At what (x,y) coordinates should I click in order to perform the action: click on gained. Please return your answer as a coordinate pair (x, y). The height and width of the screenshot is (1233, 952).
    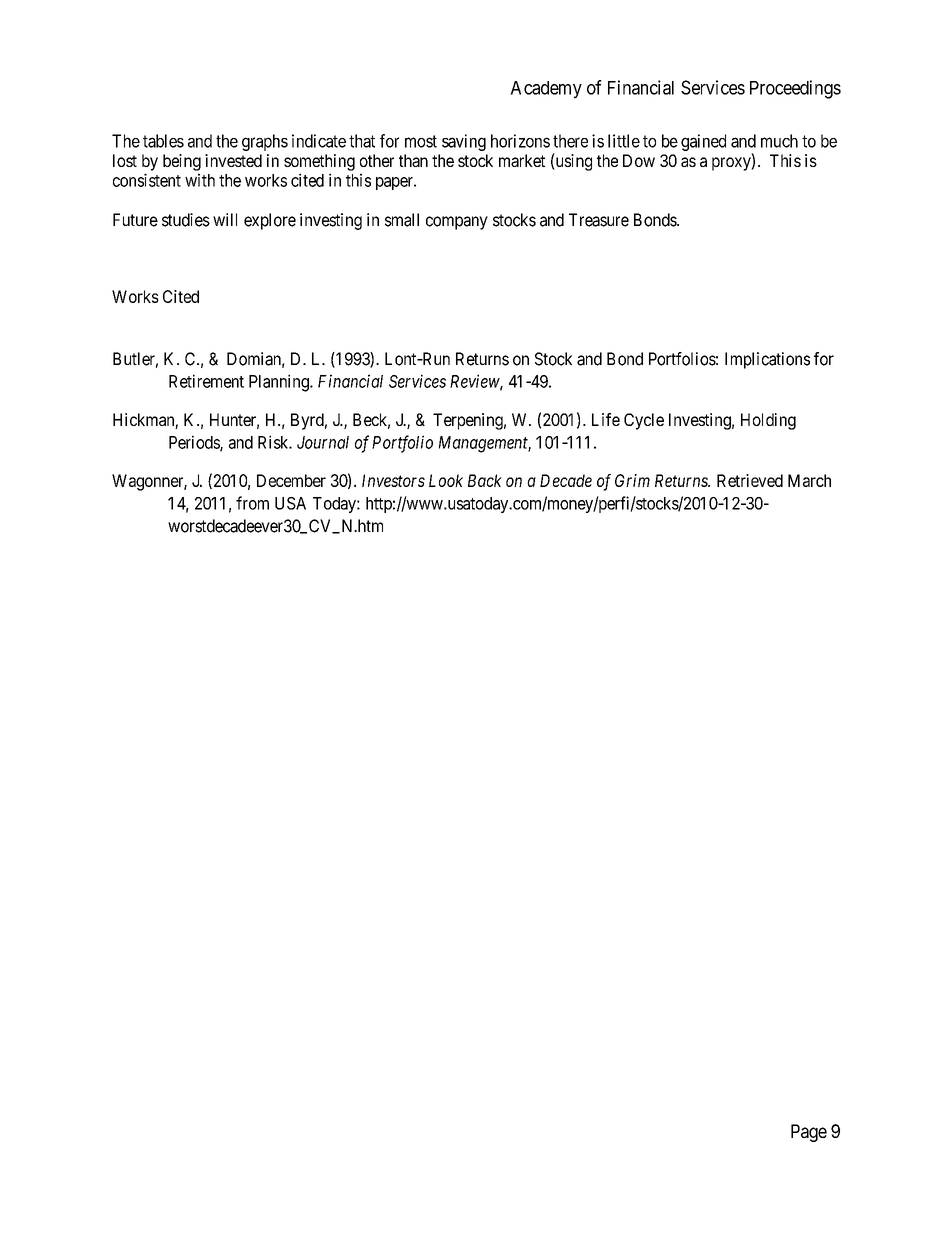
    Looking at the image, I should click on (703, 142).
